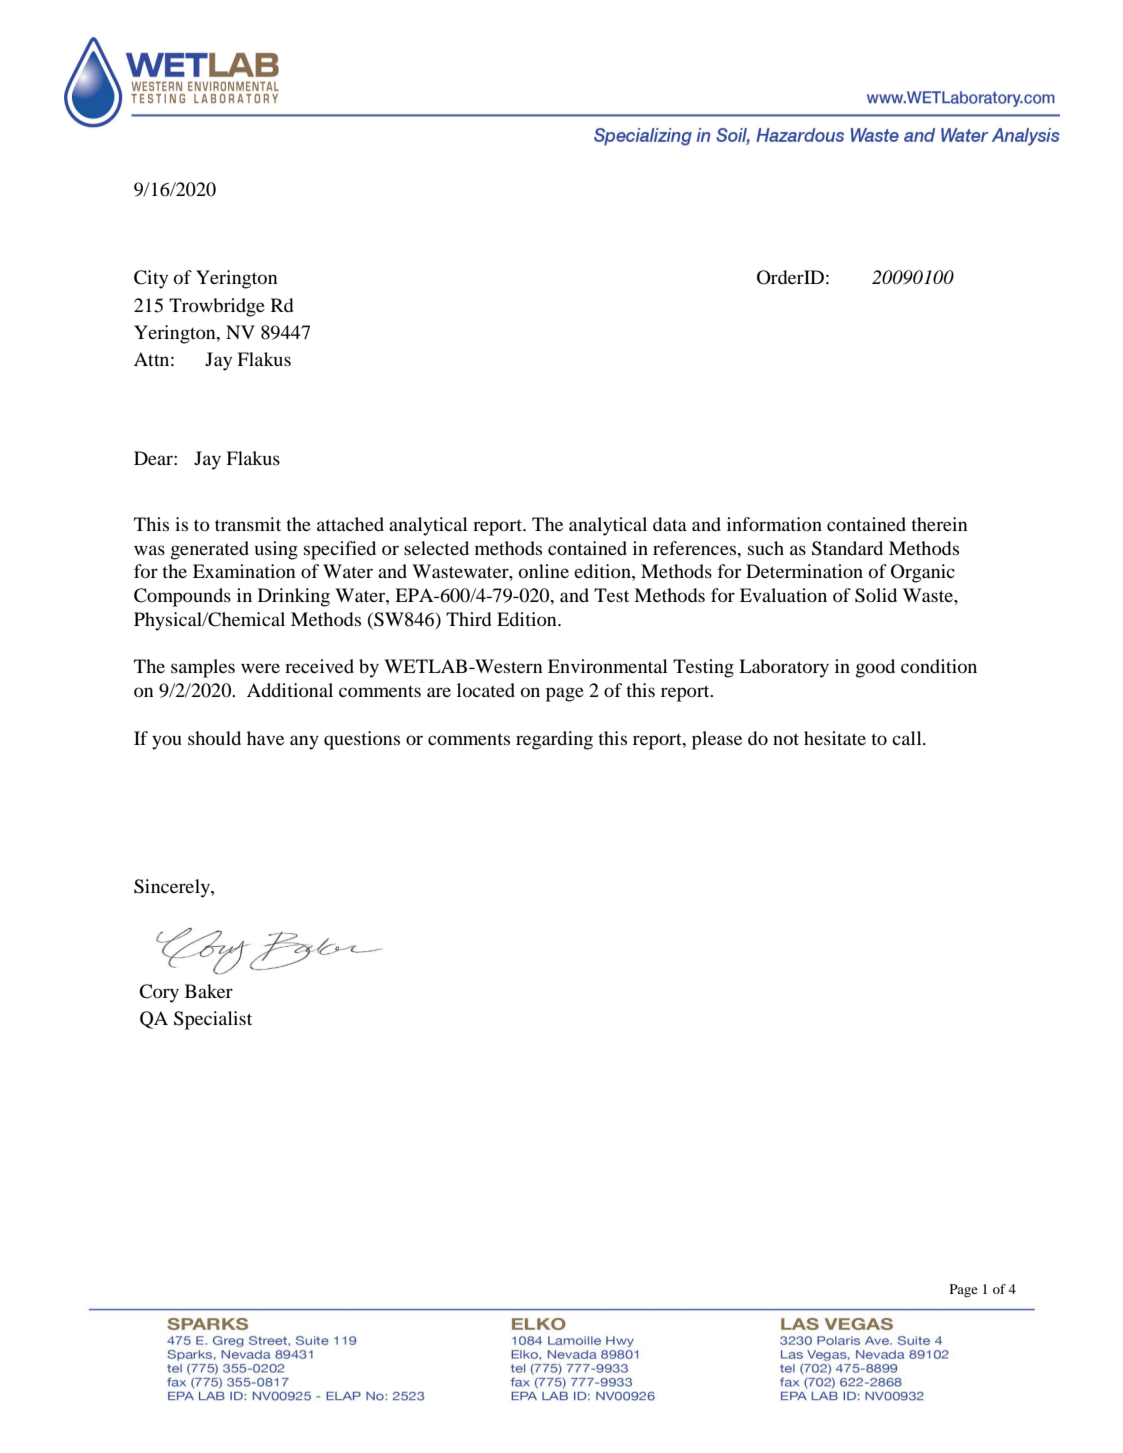 The height and width of the screenshot is (1453, 1123). What do you see at coordinates (847, 548) in the screenshot?
I see `Standard` at bounding box center [847, 548].
